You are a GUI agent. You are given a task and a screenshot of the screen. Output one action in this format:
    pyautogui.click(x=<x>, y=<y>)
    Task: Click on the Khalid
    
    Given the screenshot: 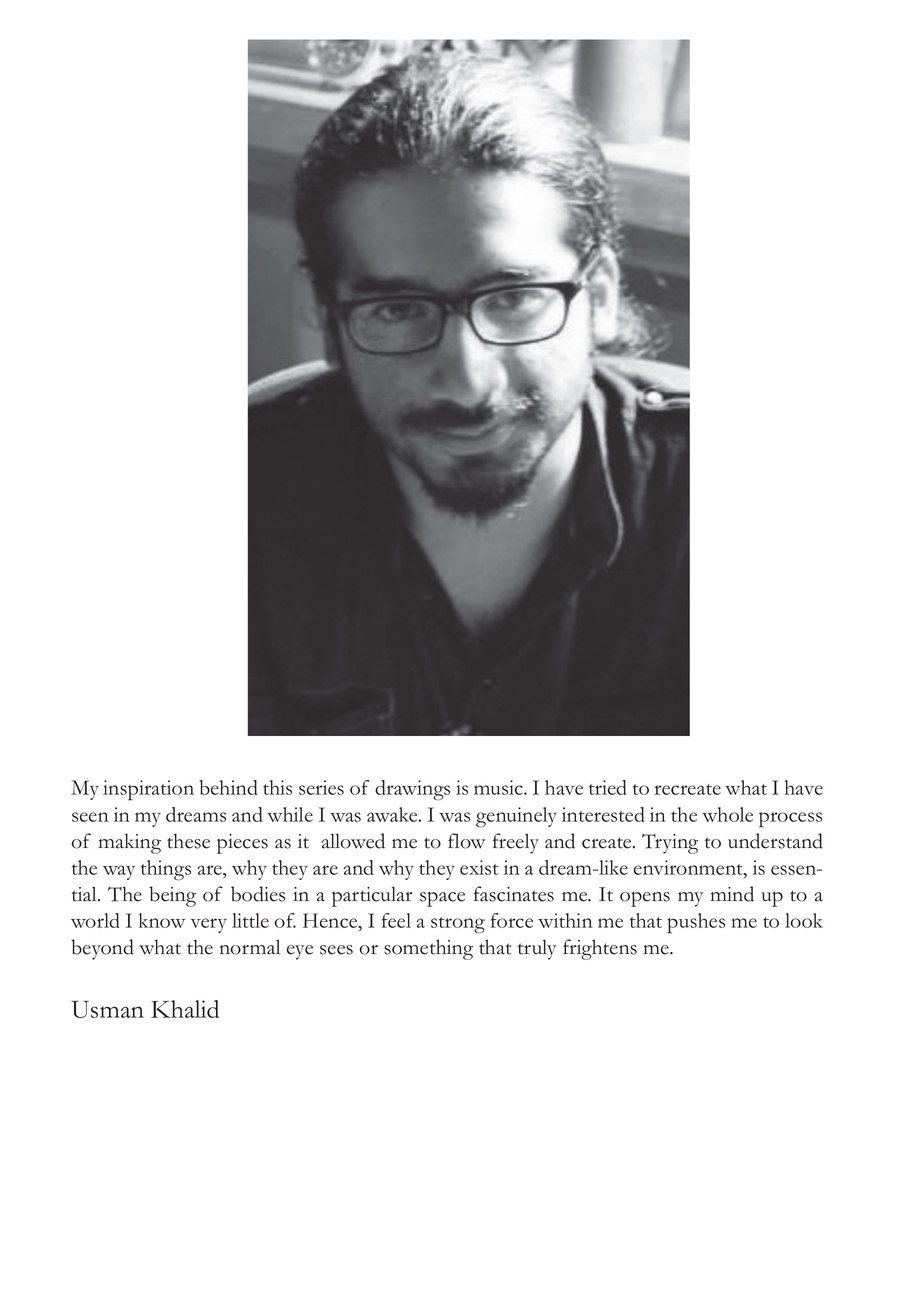 What is the action you would take?
    pyautogui.click(x=185, y=1009)
